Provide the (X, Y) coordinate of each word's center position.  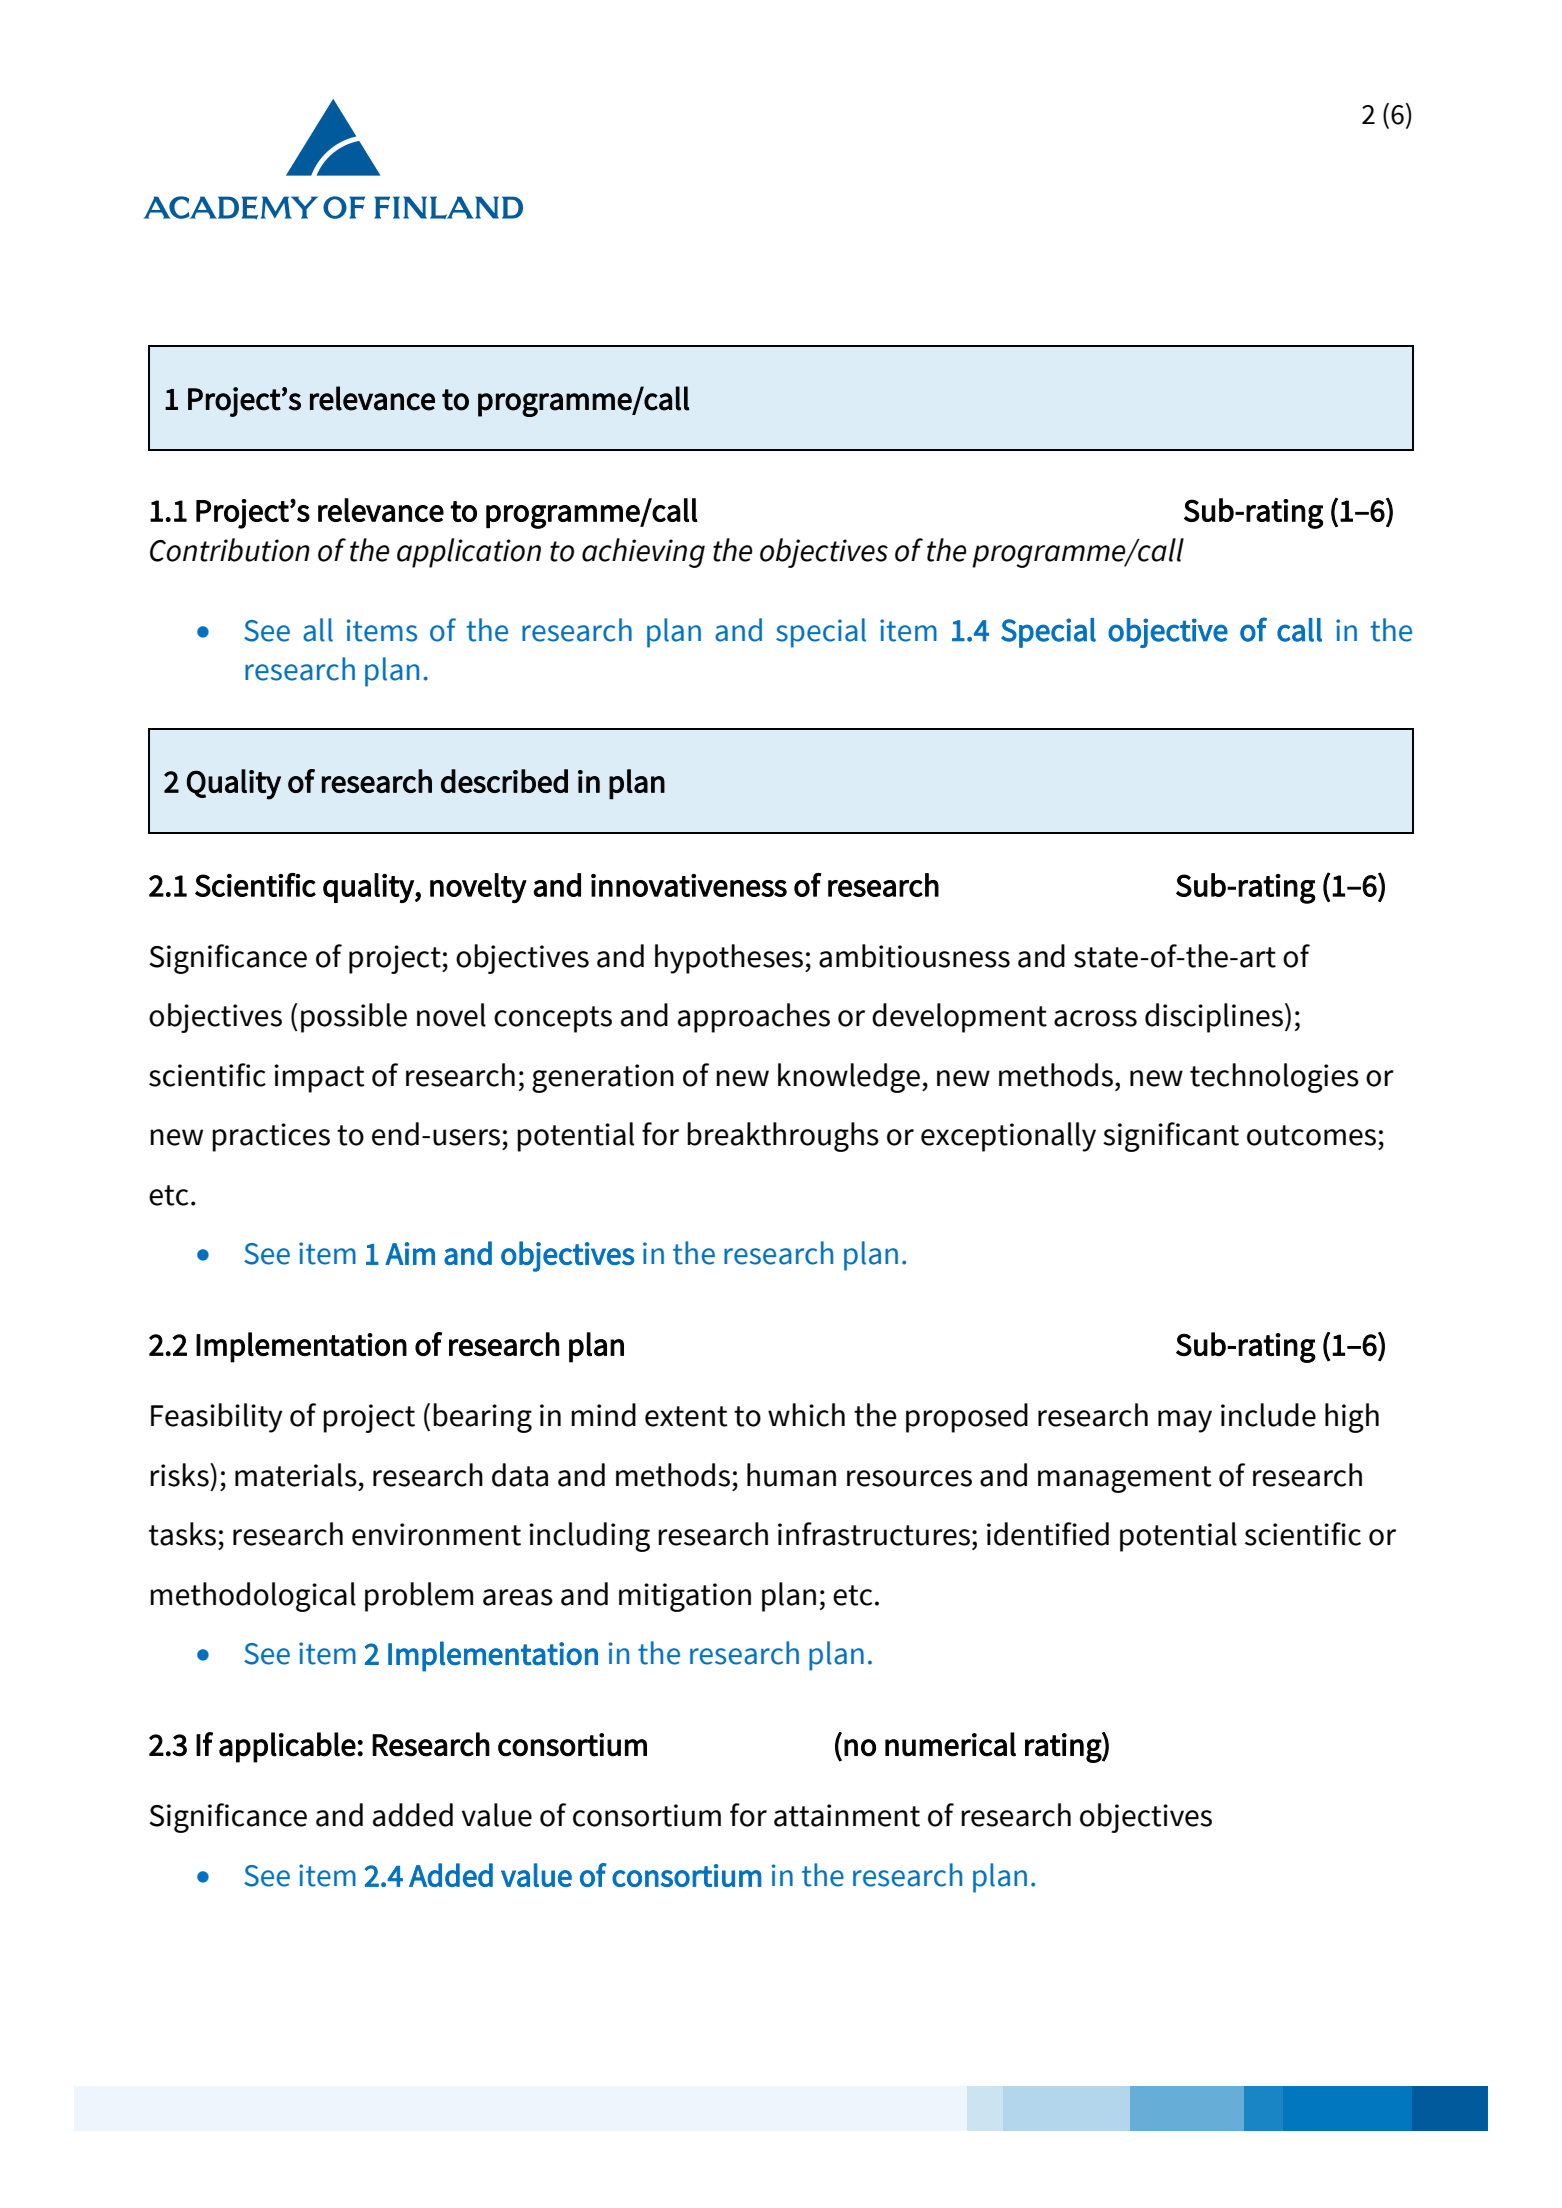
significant (1171, 1137)
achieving (643, 553)
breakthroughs (783, 1137)
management (1125, 1479)
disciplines (1214, 1018)
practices (271, 1137)
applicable (287, 1747)
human (791, 1475)
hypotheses (730, 959)
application (469, 553)
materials (296, 1475)
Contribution (230, 550)
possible (354, 1018)
